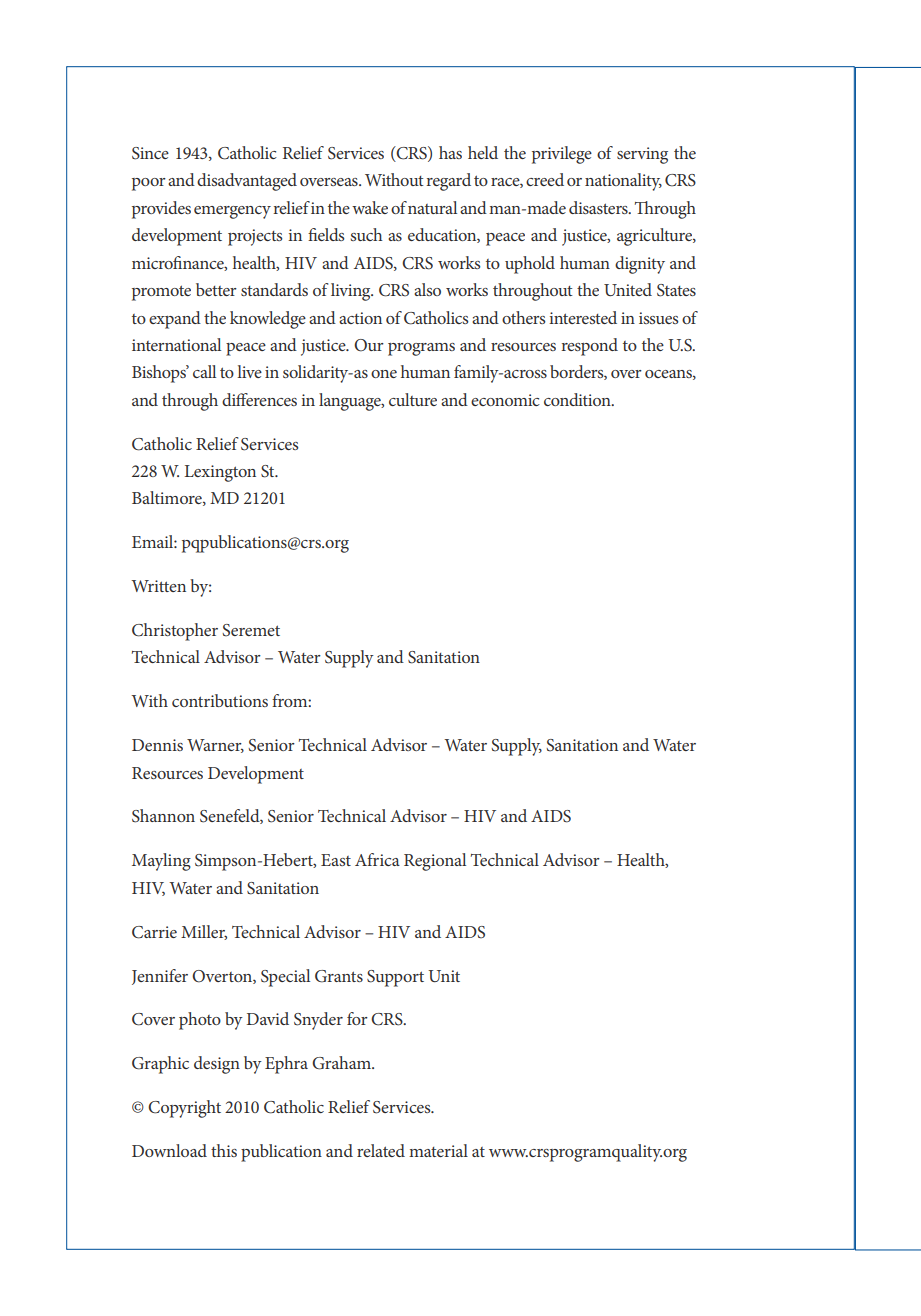 The width and height of the page is (921, 1316). I want to click on Copyright, so click(184, 1109).
